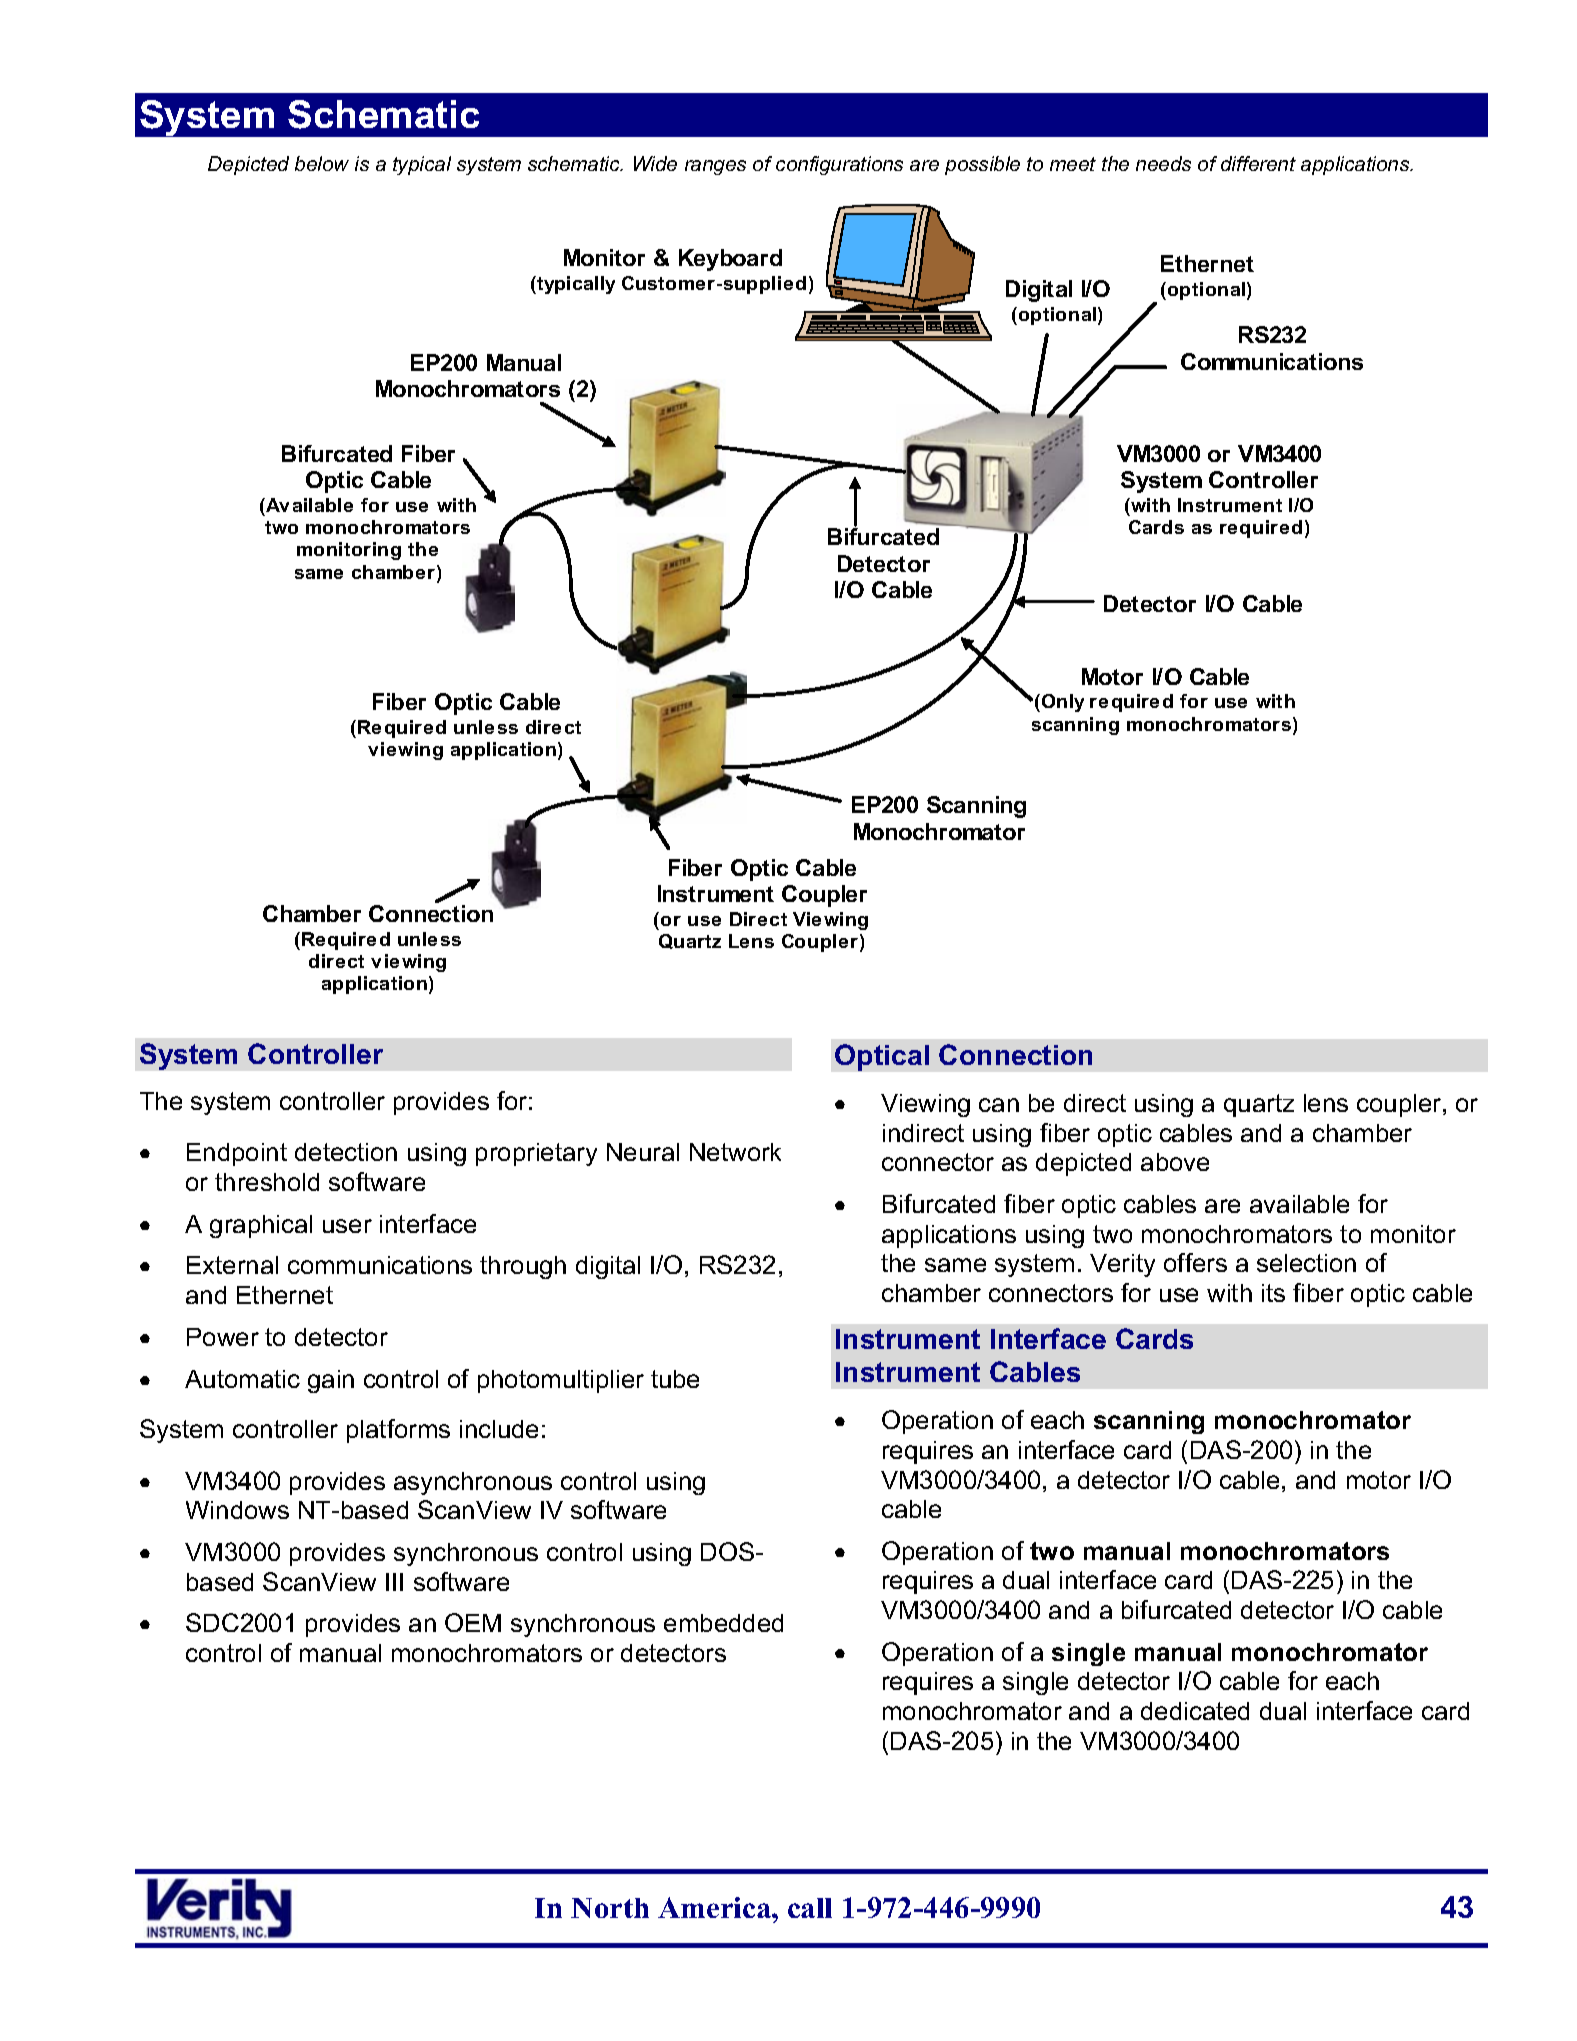 This screenshot has width=1577, height=2041. I want to click on Wide, so click(655, 163).
